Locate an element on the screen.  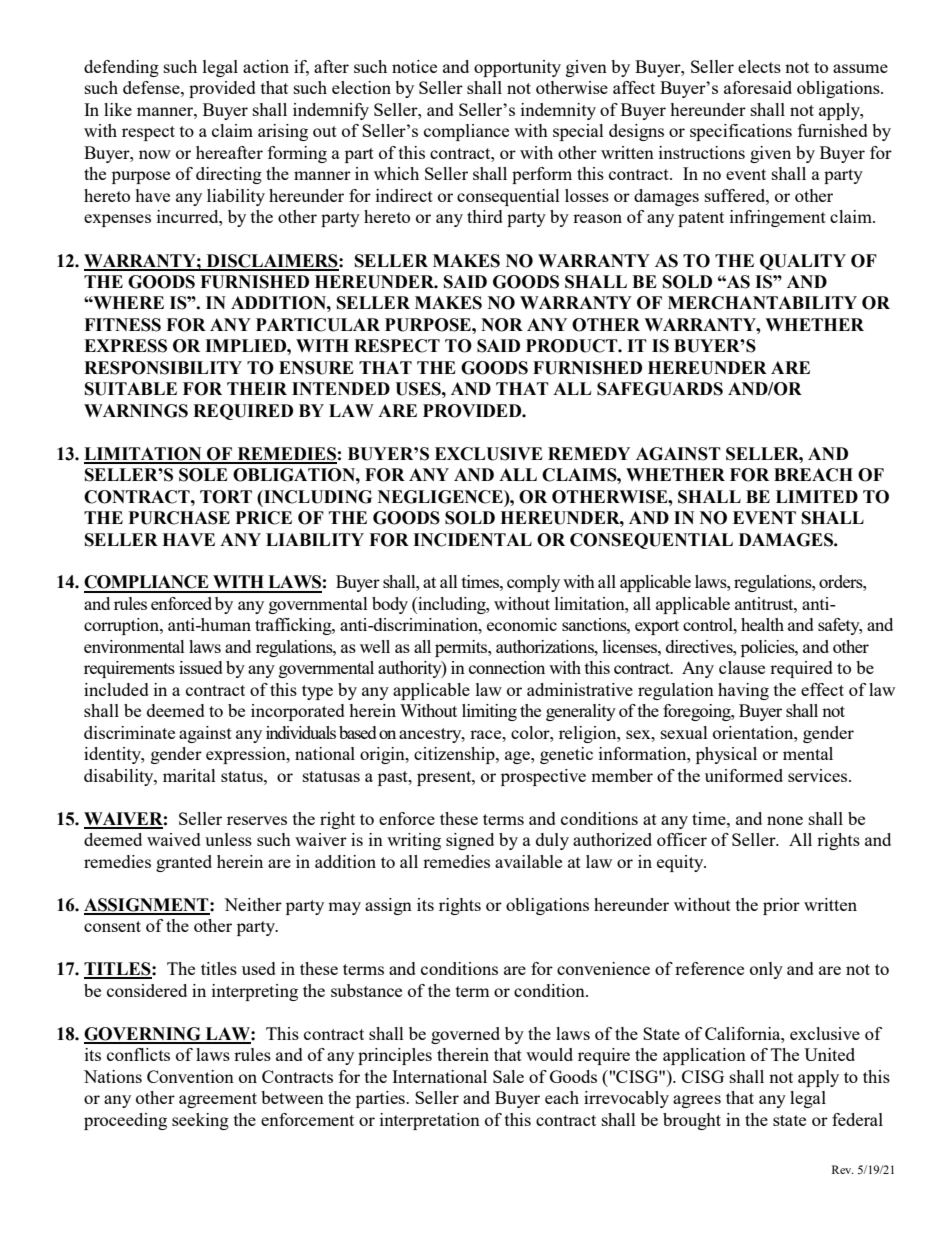
marital is located at coordinates (189, 775).
